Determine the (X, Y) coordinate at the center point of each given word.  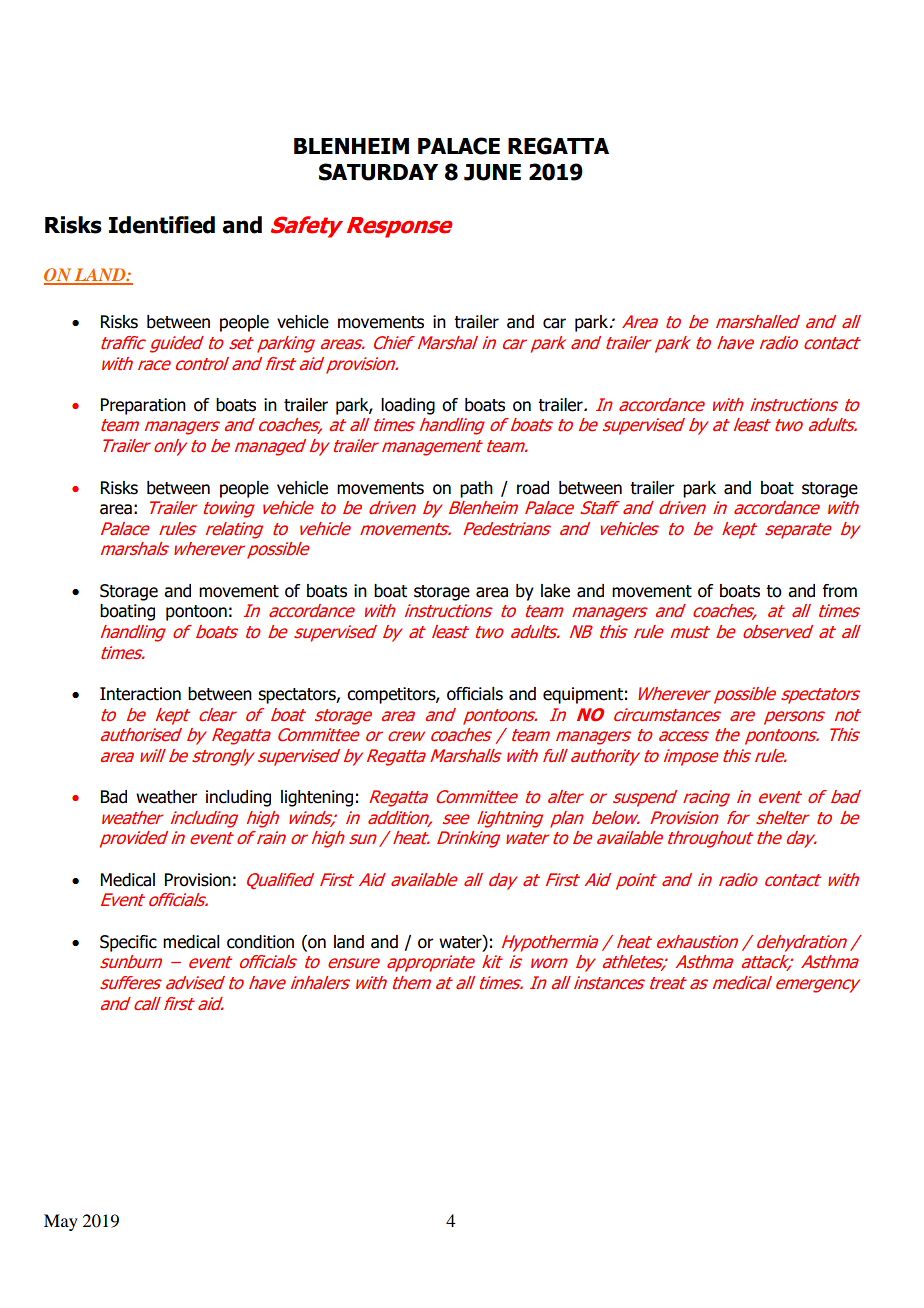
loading (408, 406)
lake (555, 591)
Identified (162, 225)
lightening (317, 798)
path (476, 489)
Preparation (143, 406)
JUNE (492, 172)
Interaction (140, 694)
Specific (128, 943)
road (533, 488)
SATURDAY (378, 172)
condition (260, 942)
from (840, 591)
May (61, 1222)
